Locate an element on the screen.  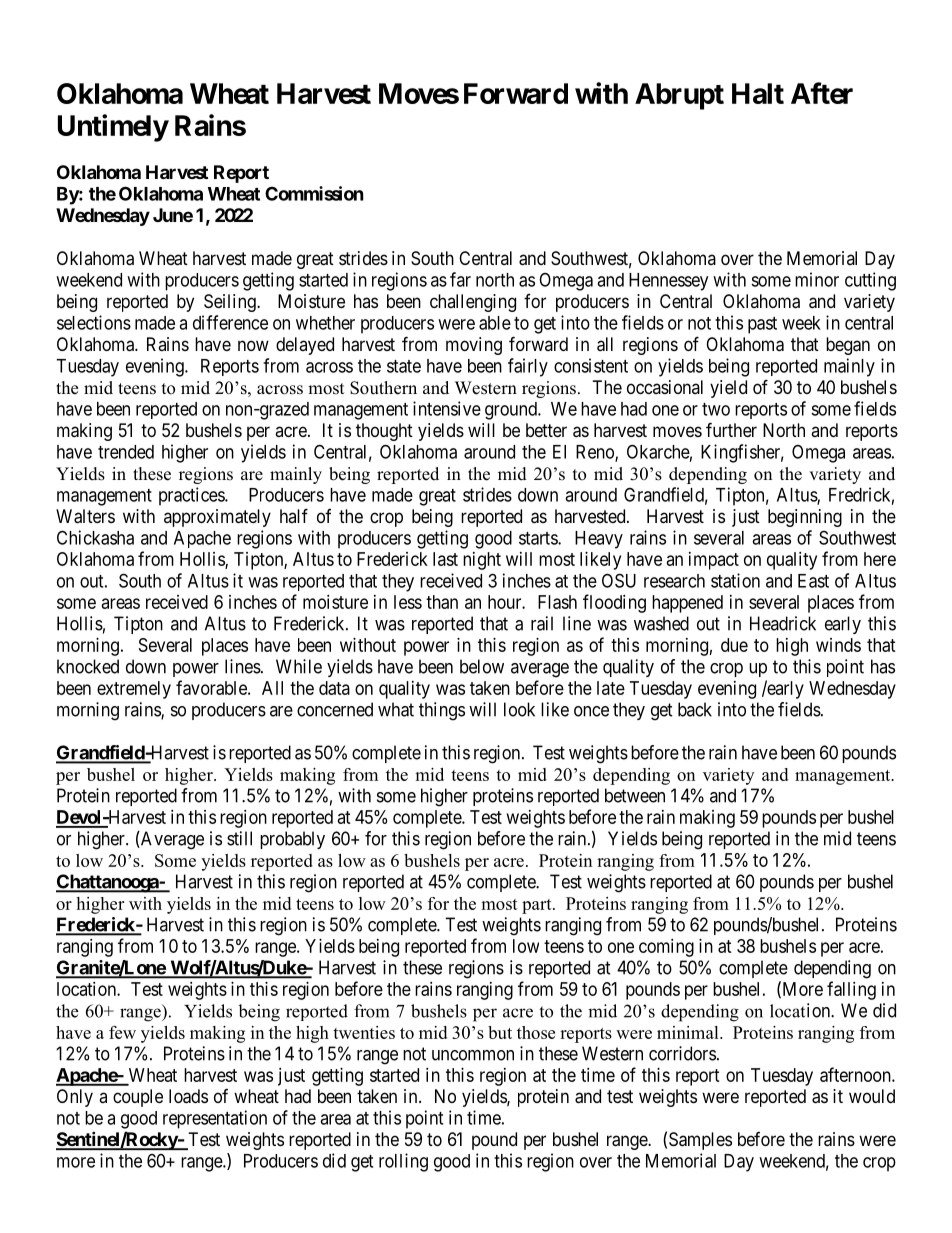
Samples is located at coordinates (700, 1141).
